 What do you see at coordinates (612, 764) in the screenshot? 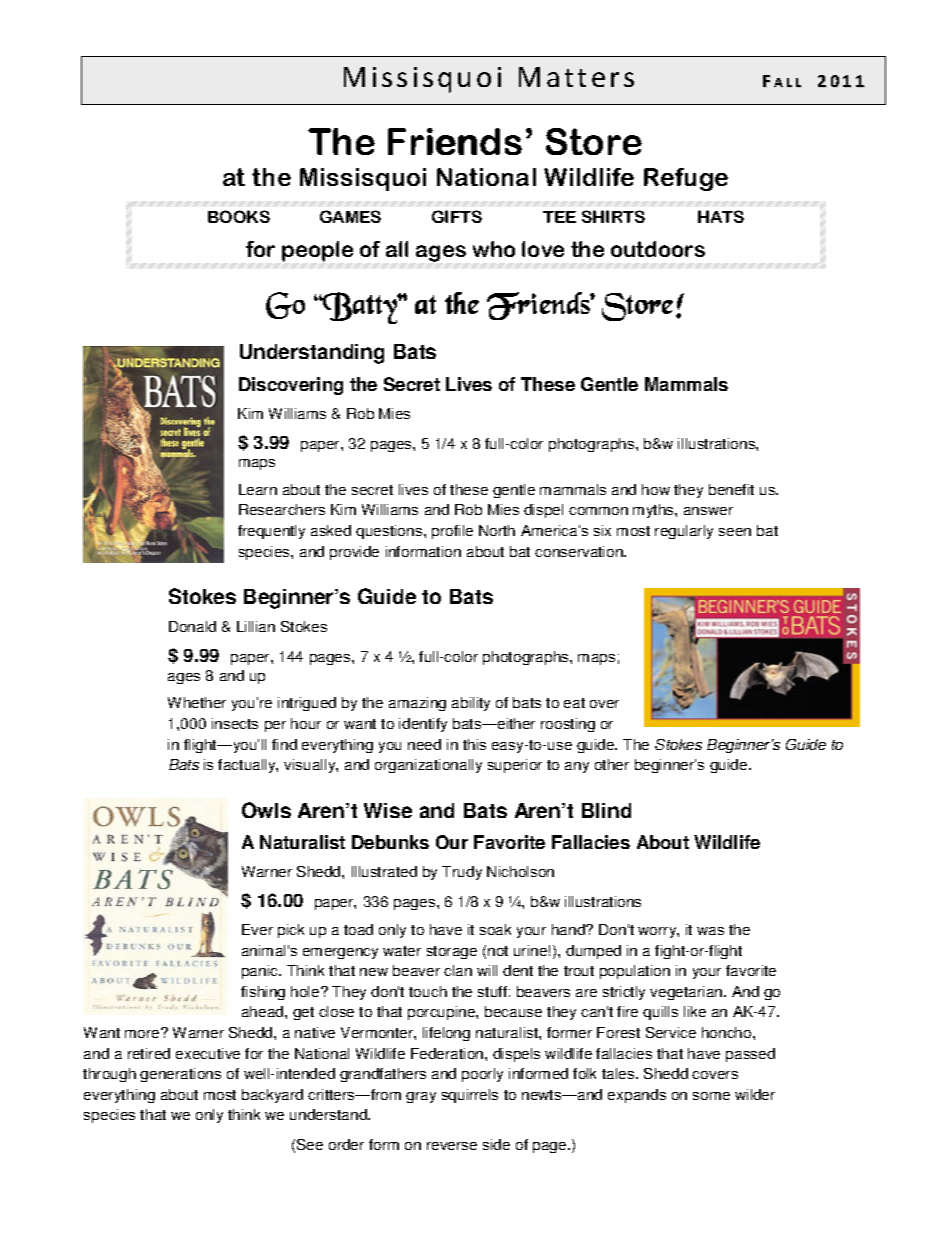
I see `other` at bounding box center [612, 764].
